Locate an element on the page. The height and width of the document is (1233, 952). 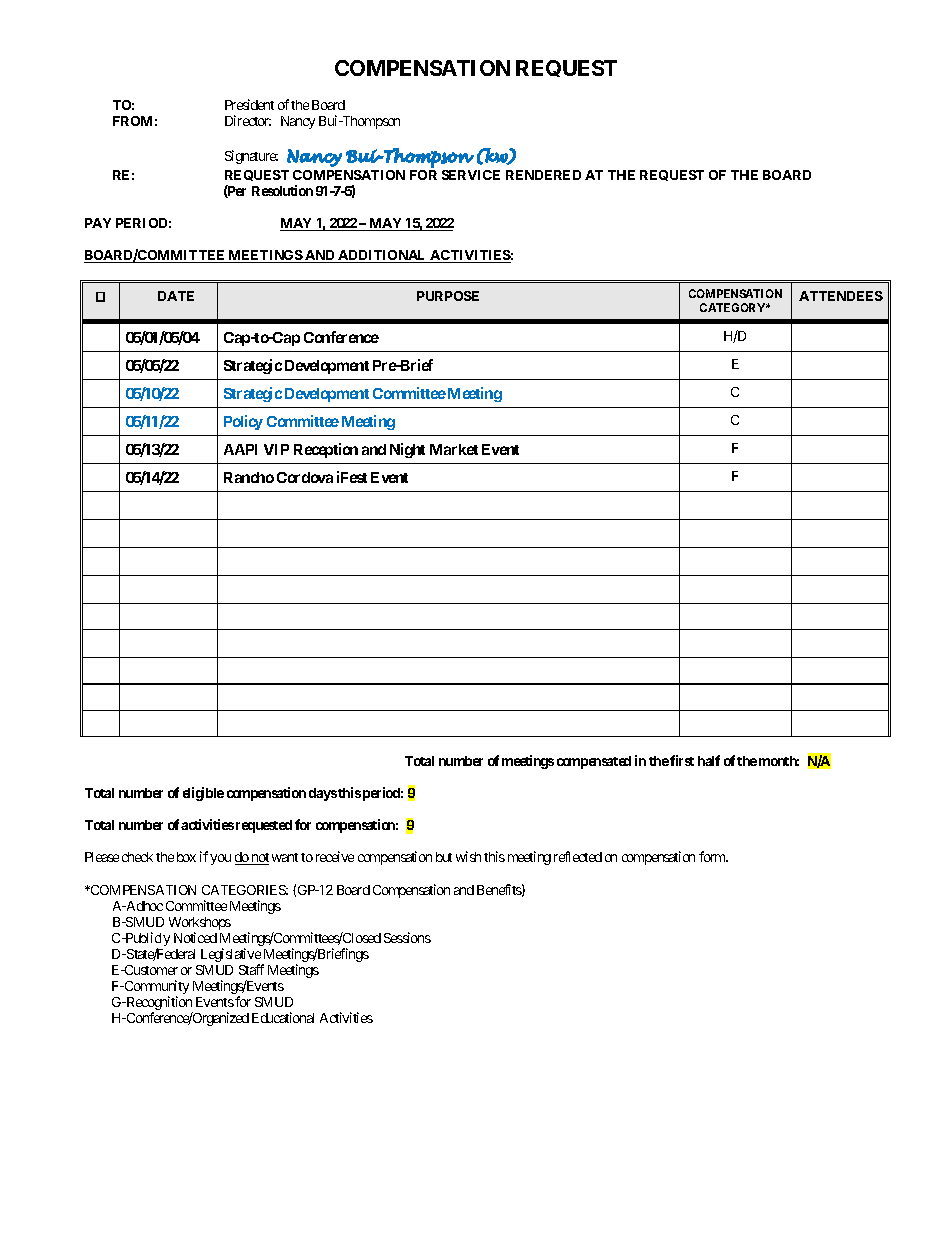
Director is located at coordinates (248, 120).
